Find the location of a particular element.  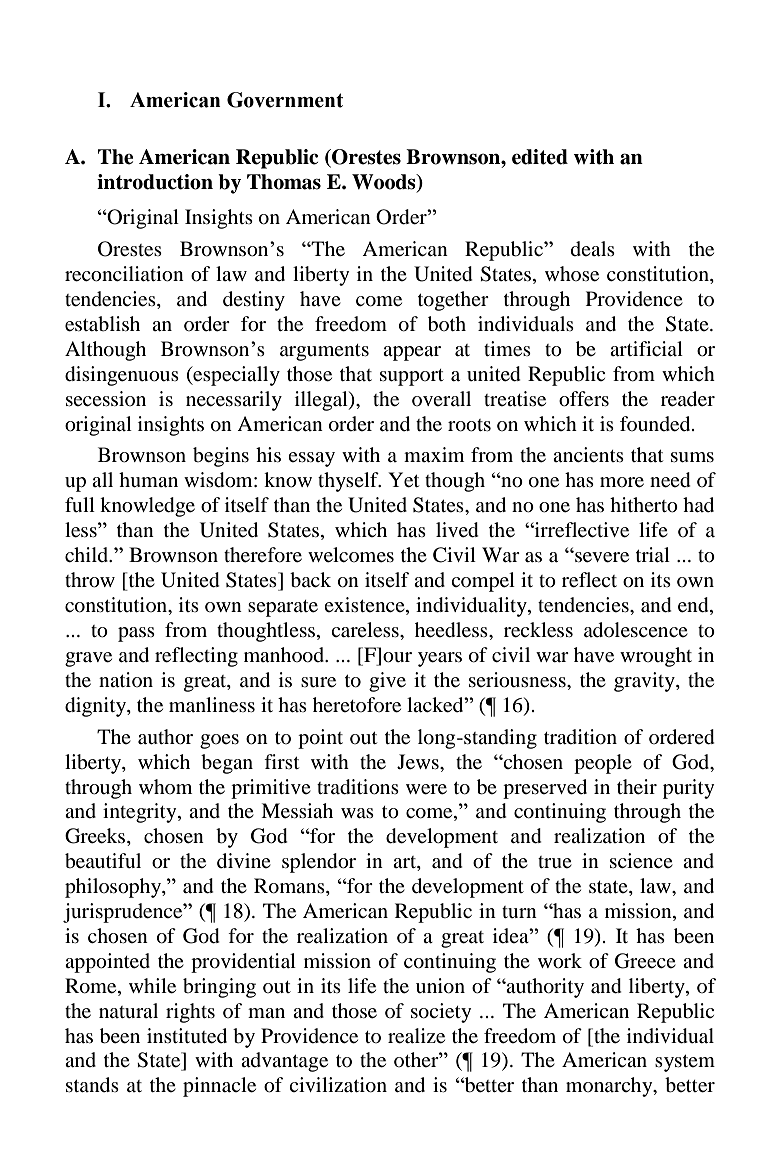

instituted is located at coordinates (187, 1036).
